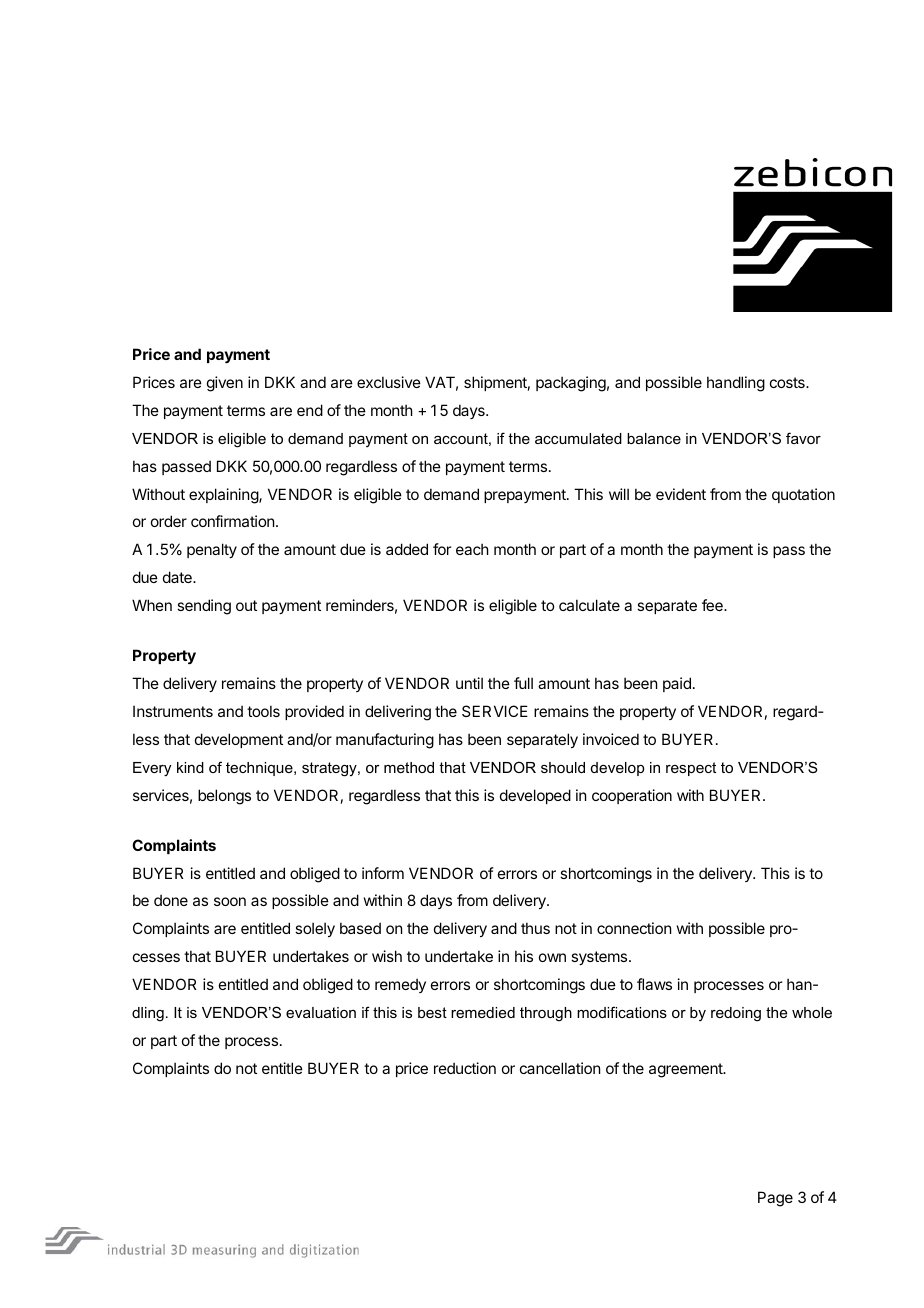  What do you see at coordinates (736, 1014) in the page?
I see `redoing` at bounding box center [736, 1014].
